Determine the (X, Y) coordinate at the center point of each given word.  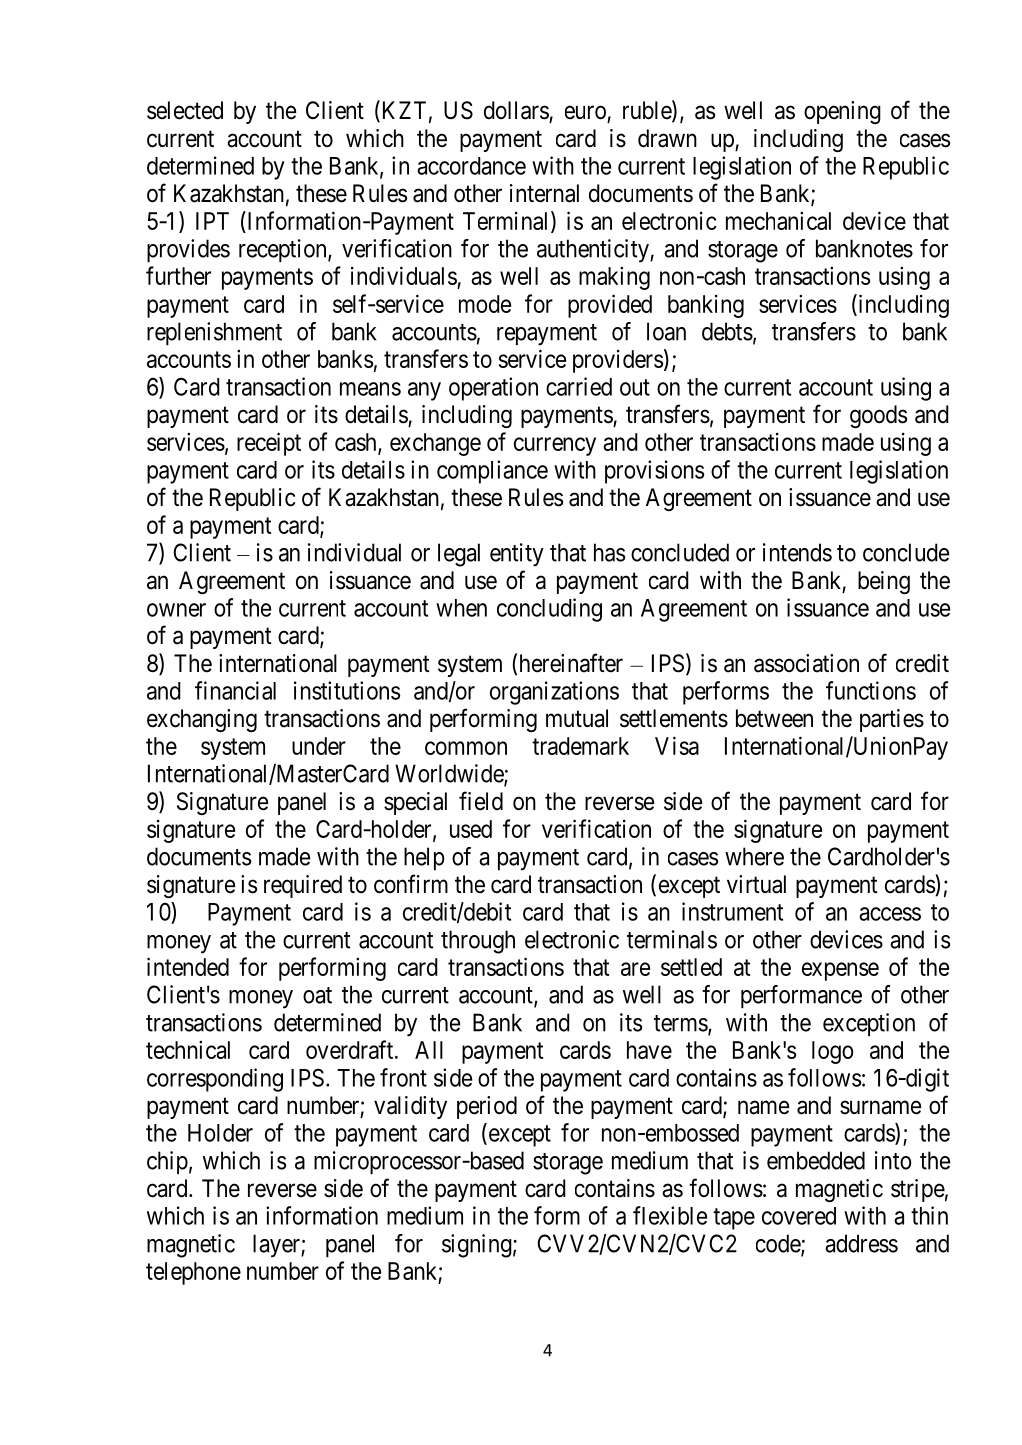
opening (842, 112)
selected (185, 110)
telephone (193, 1273)
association (806, 663)
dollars (516, 110)
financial (235, 690)
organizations (554, 693)
